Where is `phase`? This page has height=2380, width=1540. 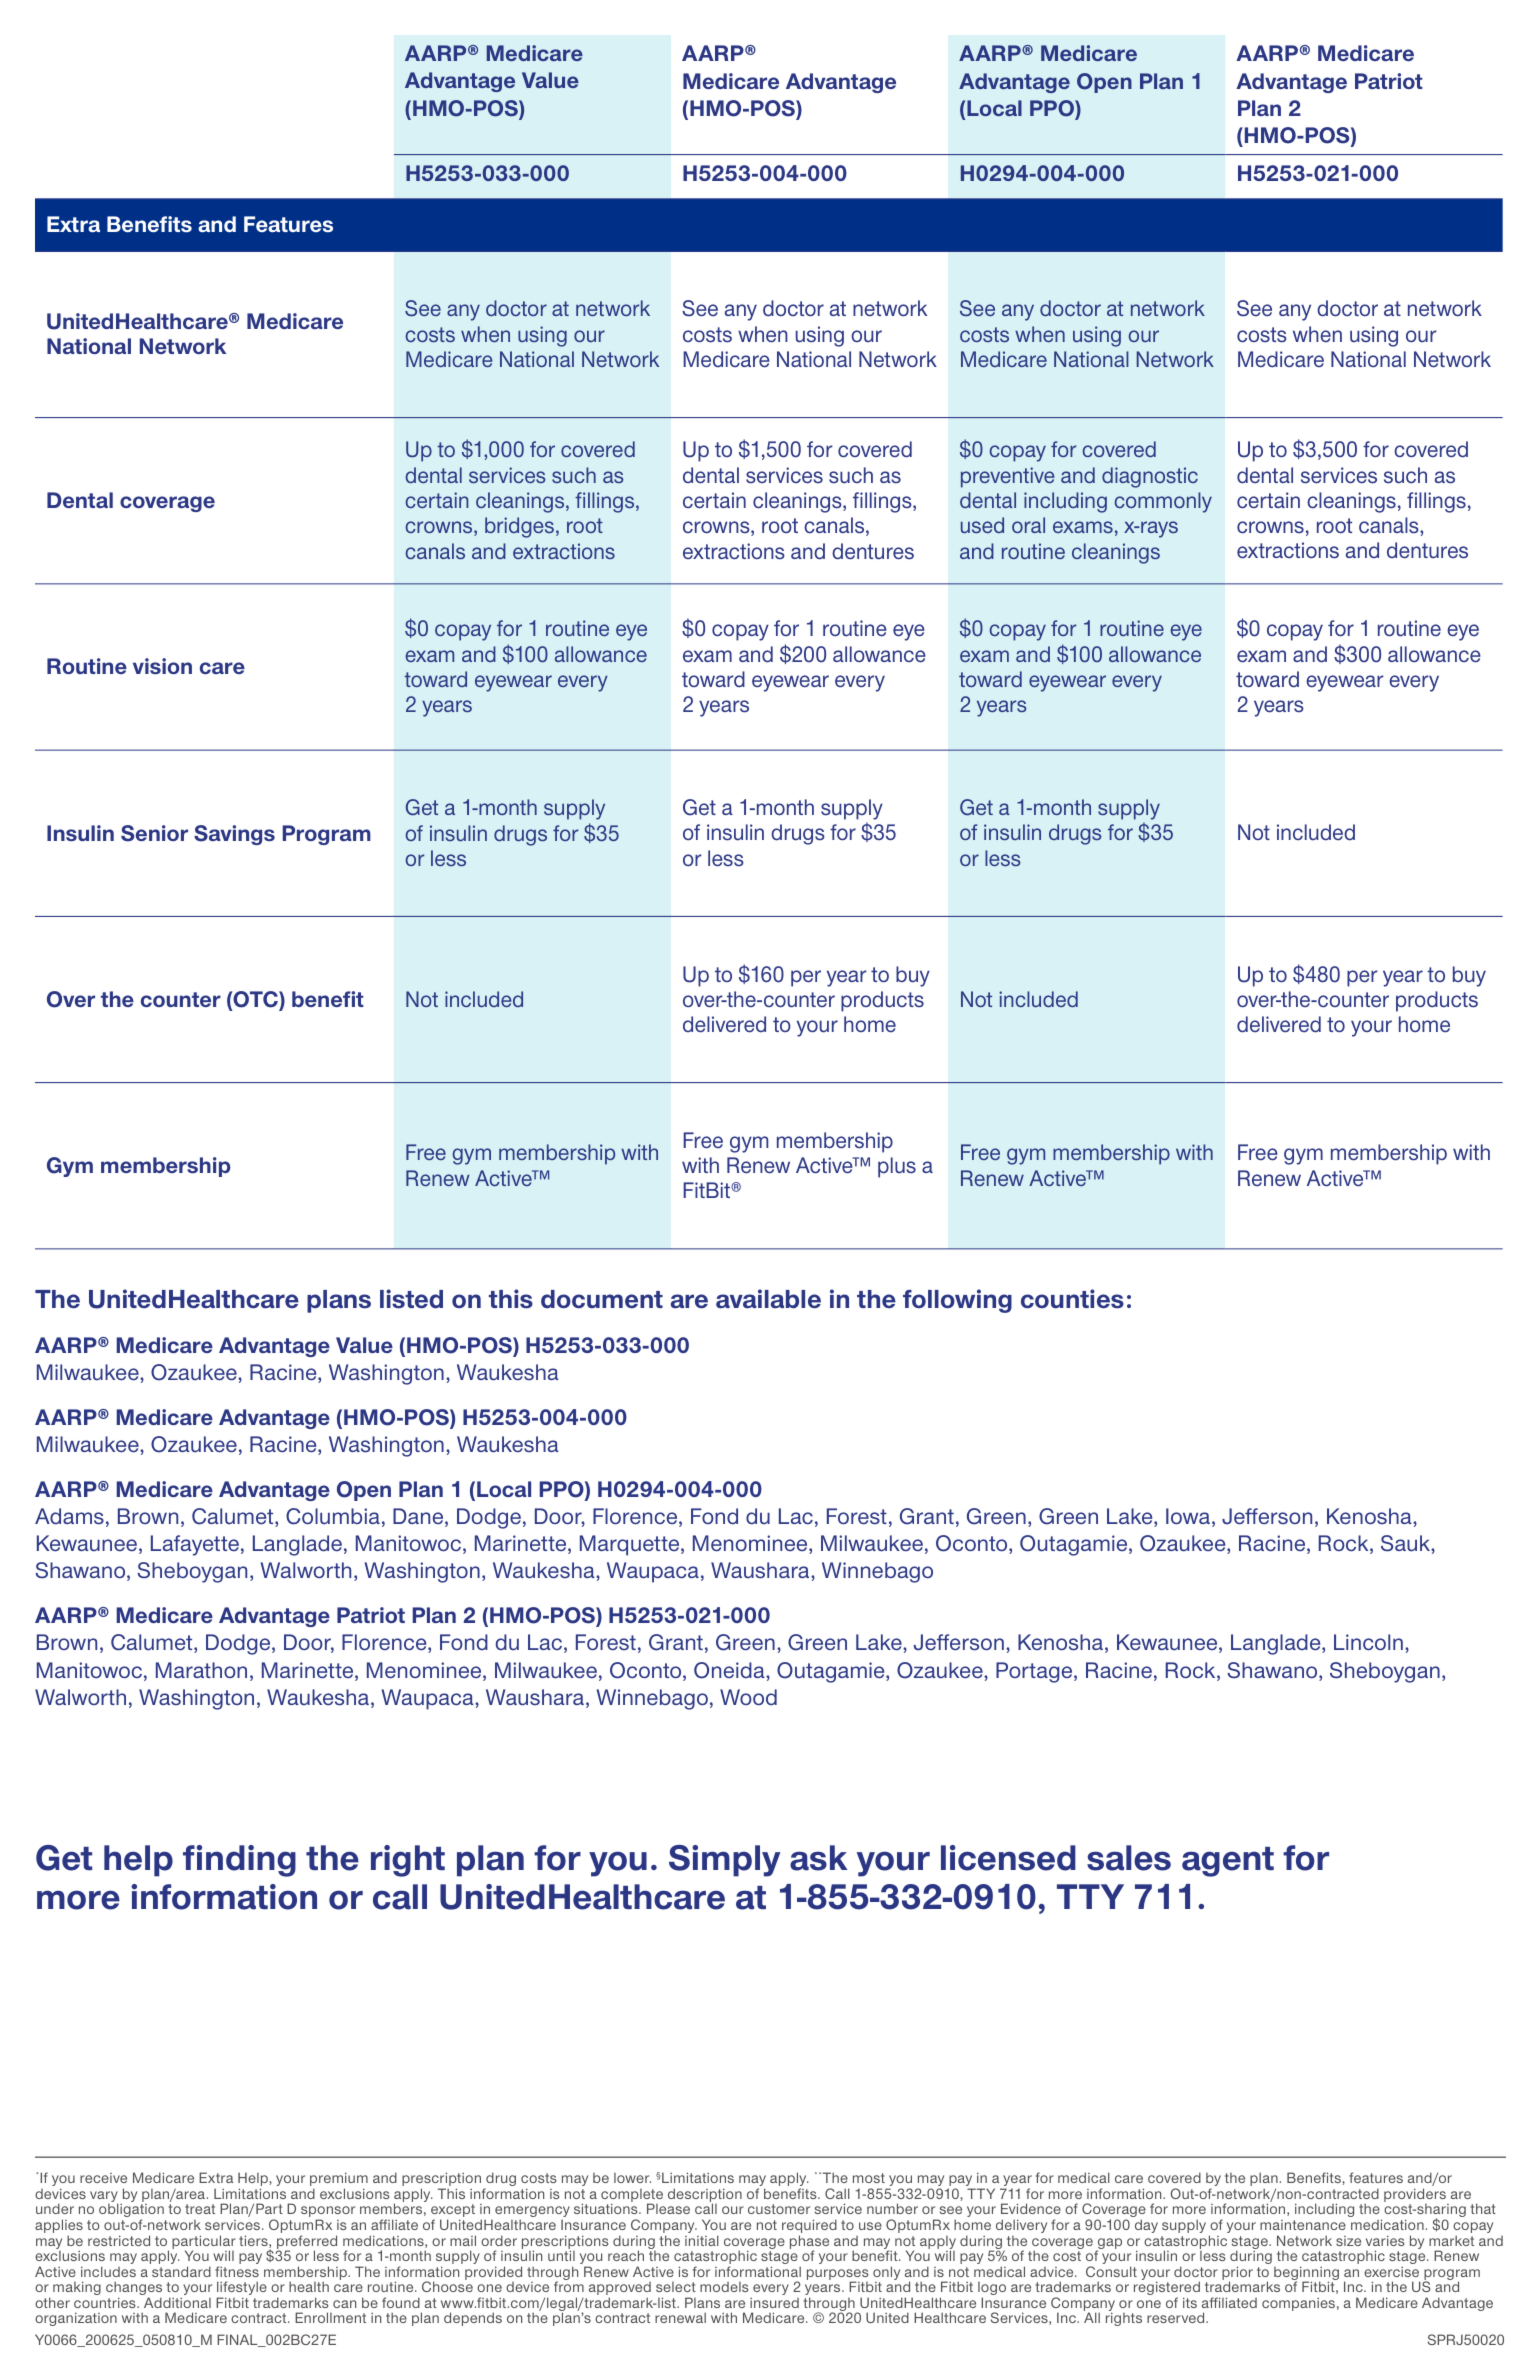
phase is located at coordinates (809, 2243).
